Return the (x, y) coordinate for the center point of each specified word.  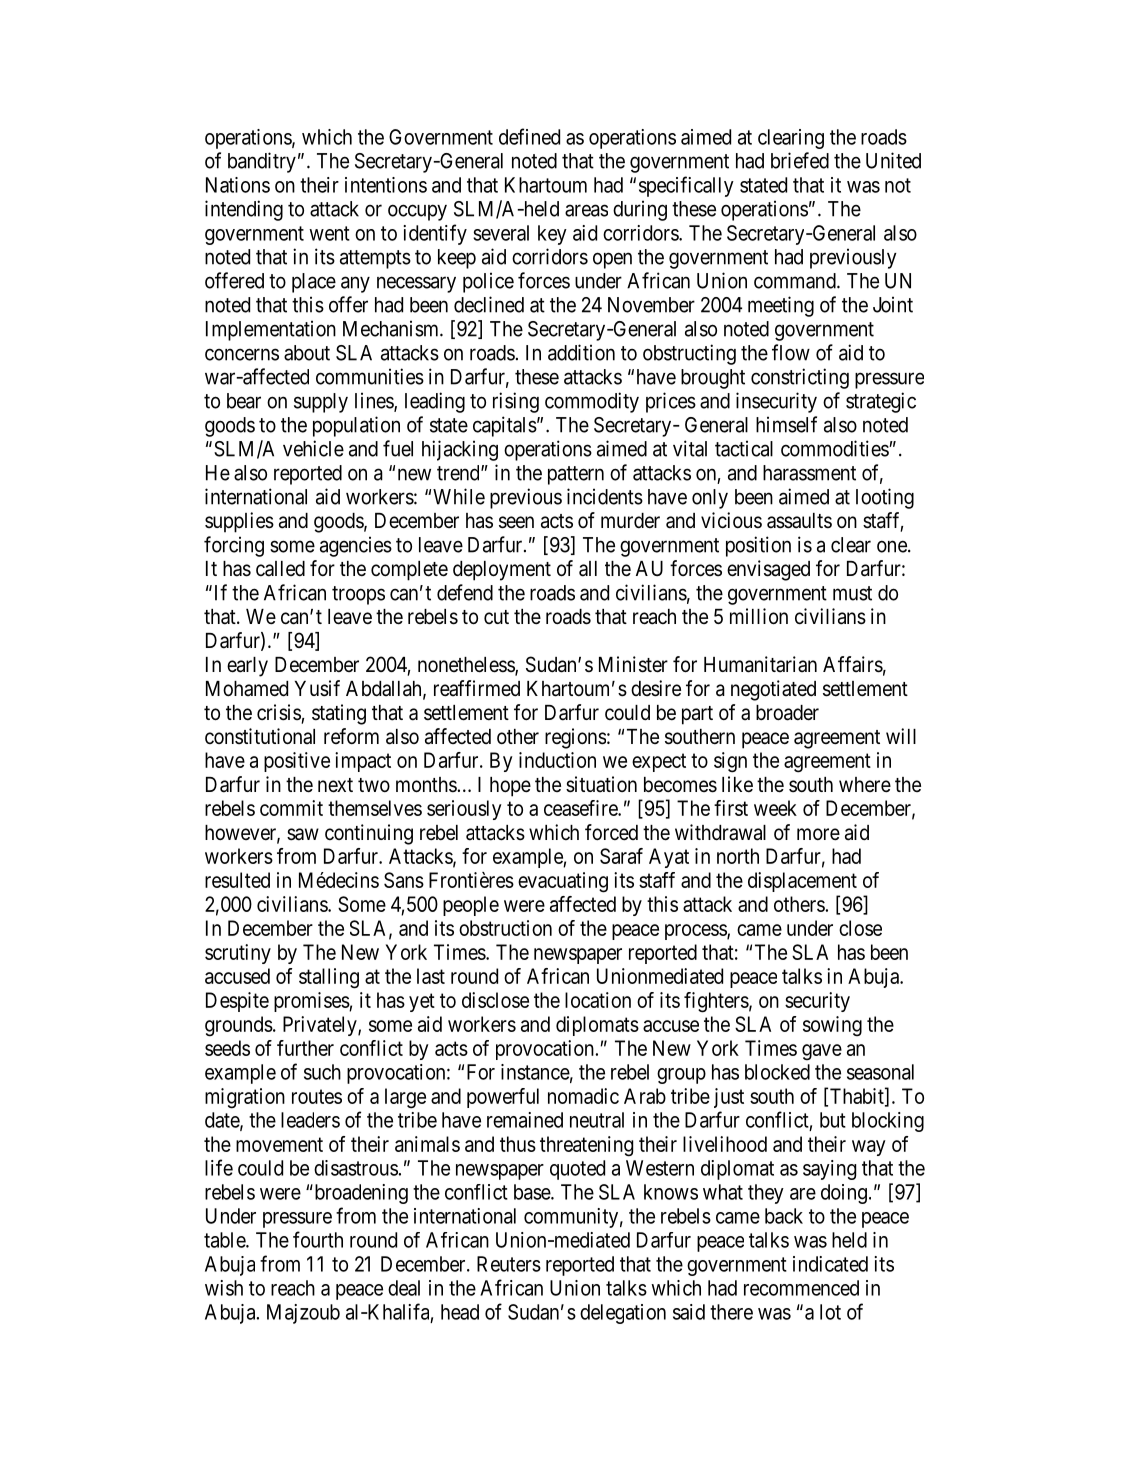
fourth (318, 1239)
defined (529, 136)
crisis (279, 712)
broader (787, 713)
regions (575, 738)
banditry (262, 162)
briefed (800, 160)
